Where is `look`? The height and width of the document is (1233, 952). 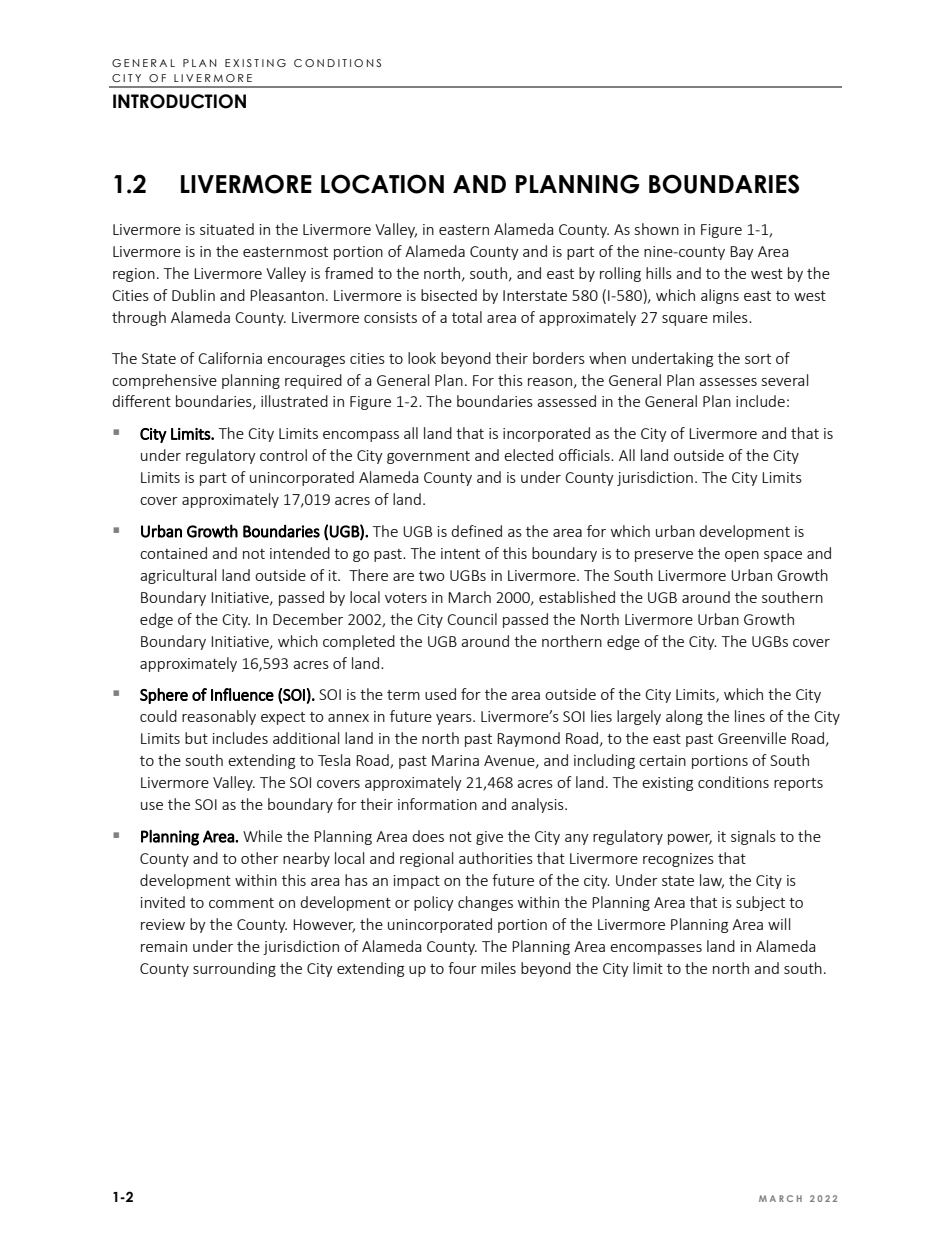 look is located at coordinates (422, 358).
